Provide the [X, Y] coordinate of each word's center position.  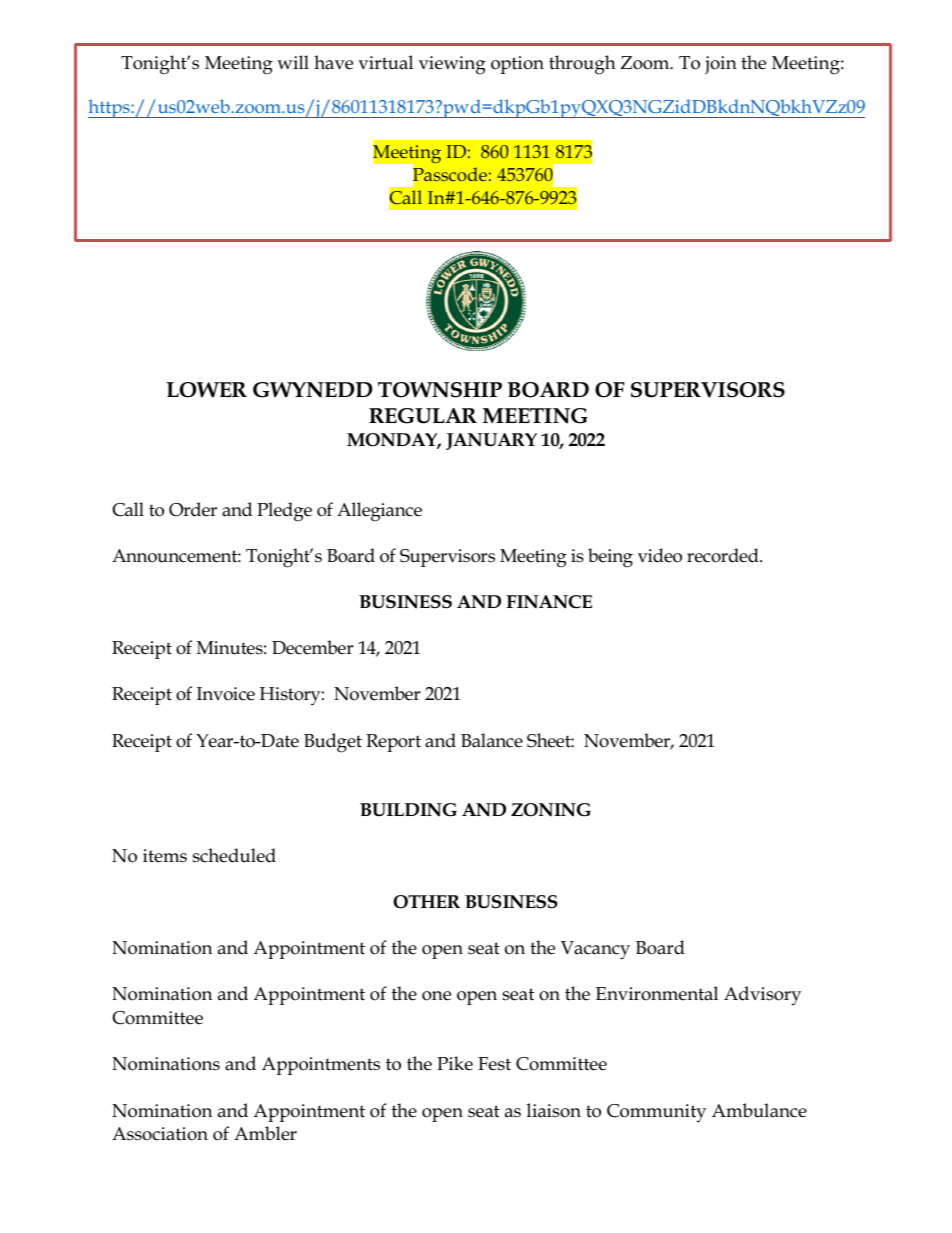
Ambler [265, 1133]
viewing [452, 65]
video [660, 555]
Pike [455, 1063]
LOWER [206, 390]
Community [656, 1113]
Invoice [226, 694]
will [293, 62]
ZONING [551, 810]
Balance [492, 740]
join [721, 65]
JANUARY [491, 441]
